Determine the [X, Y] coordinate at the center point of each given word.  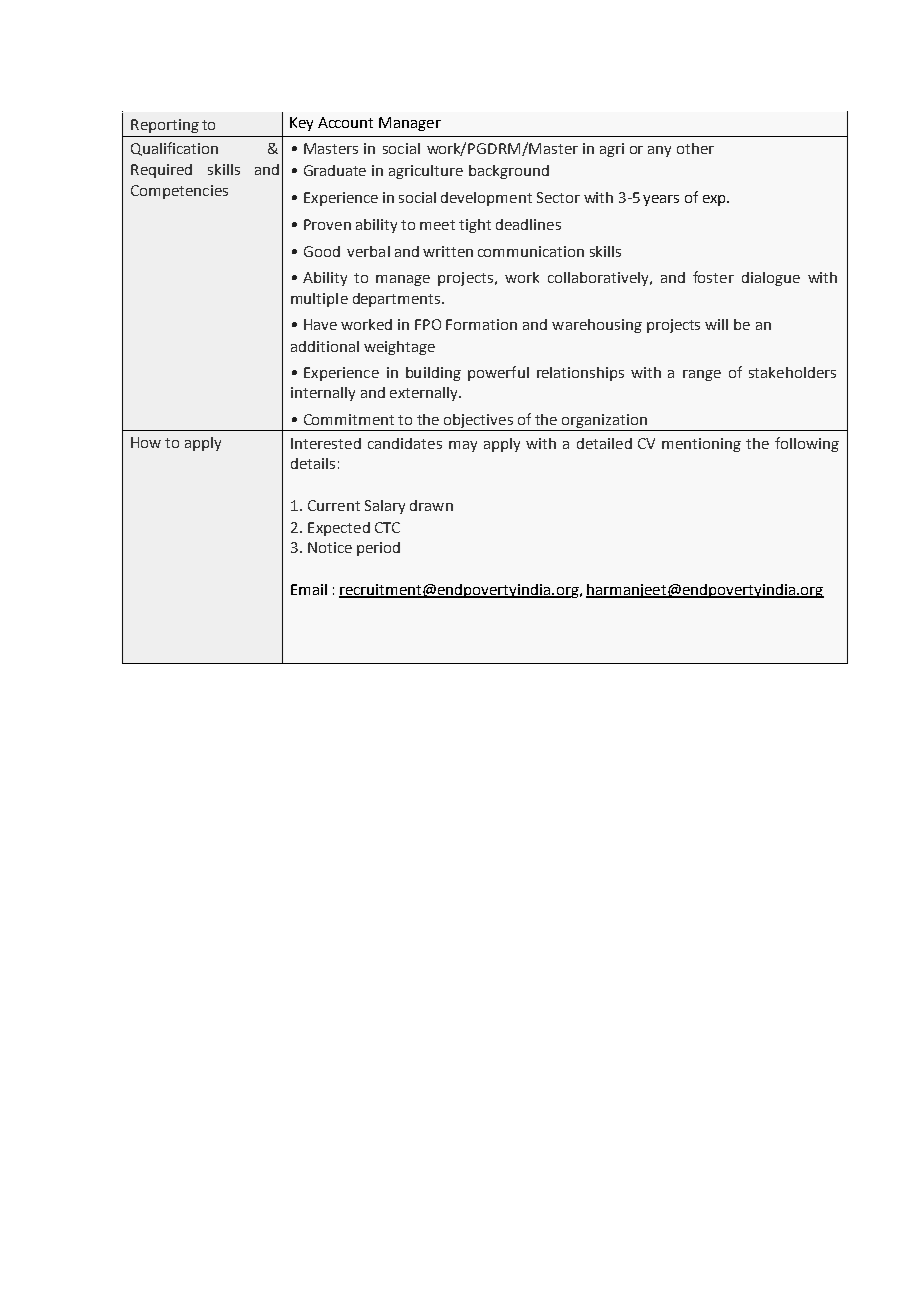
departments [398, 300]
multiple [319, 300]
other [695, 148]
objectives [478, 422]
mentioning [701, 445]
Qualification [174, 149]
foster [713, 277]
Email [309, 589]
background [509, 172]
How [146, 442]
